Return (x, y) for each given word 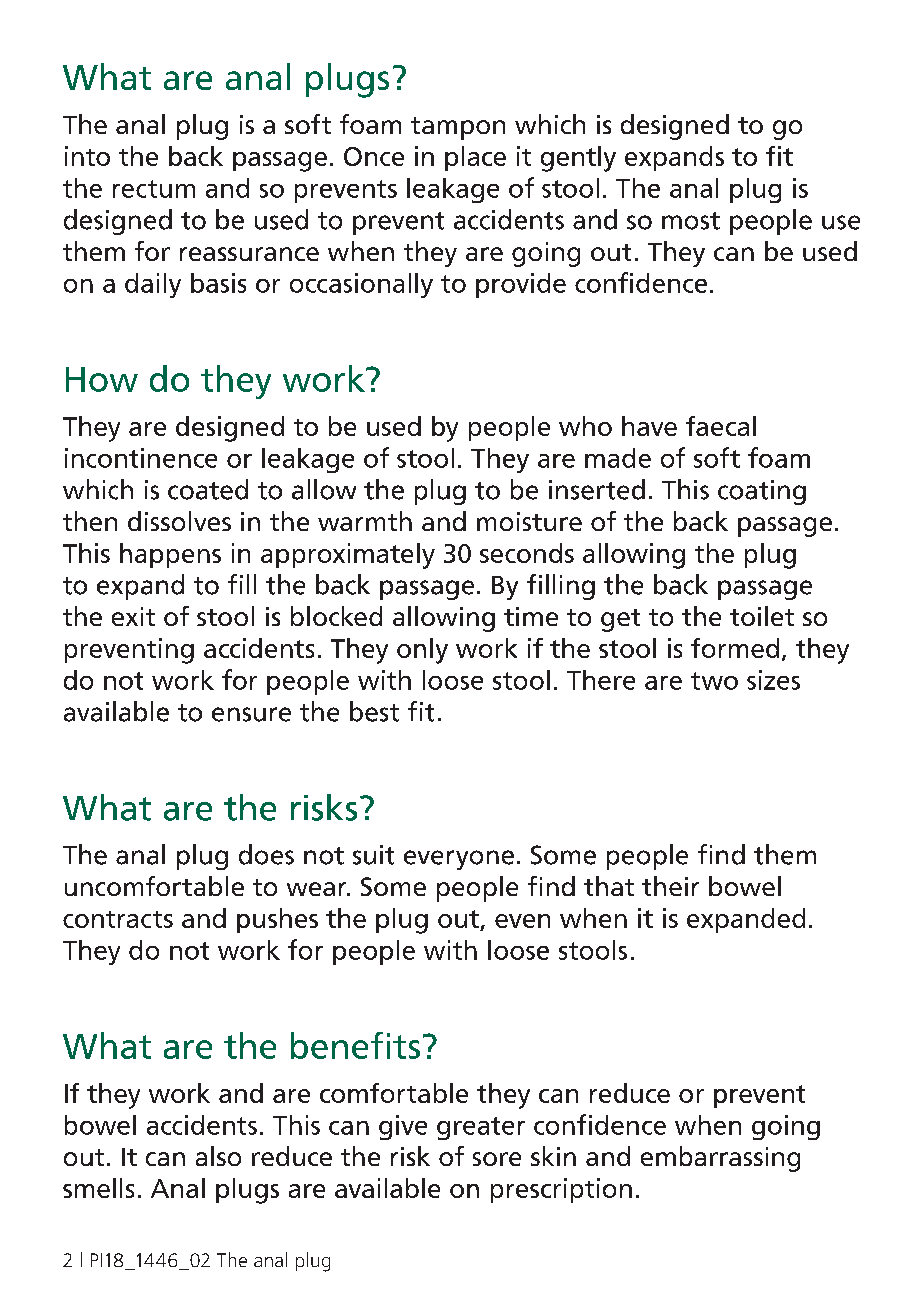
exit (133, 616)
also (218, 1156)
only (422, 651)
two (714, 681)
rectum (154, 189)
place (475, 158)
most (691, 221)
